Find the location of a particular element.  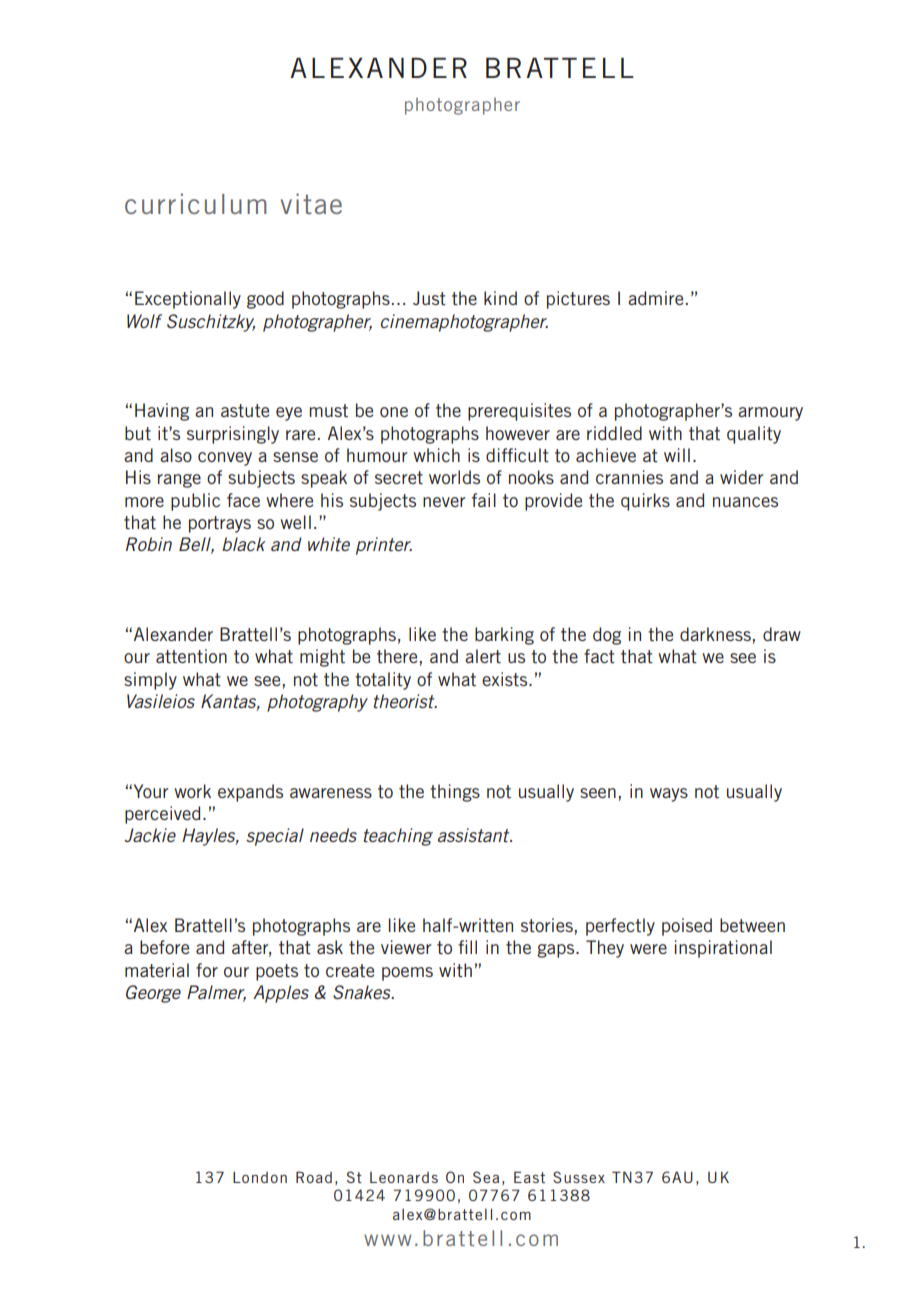

admire is located at coordinates (655, 298).
